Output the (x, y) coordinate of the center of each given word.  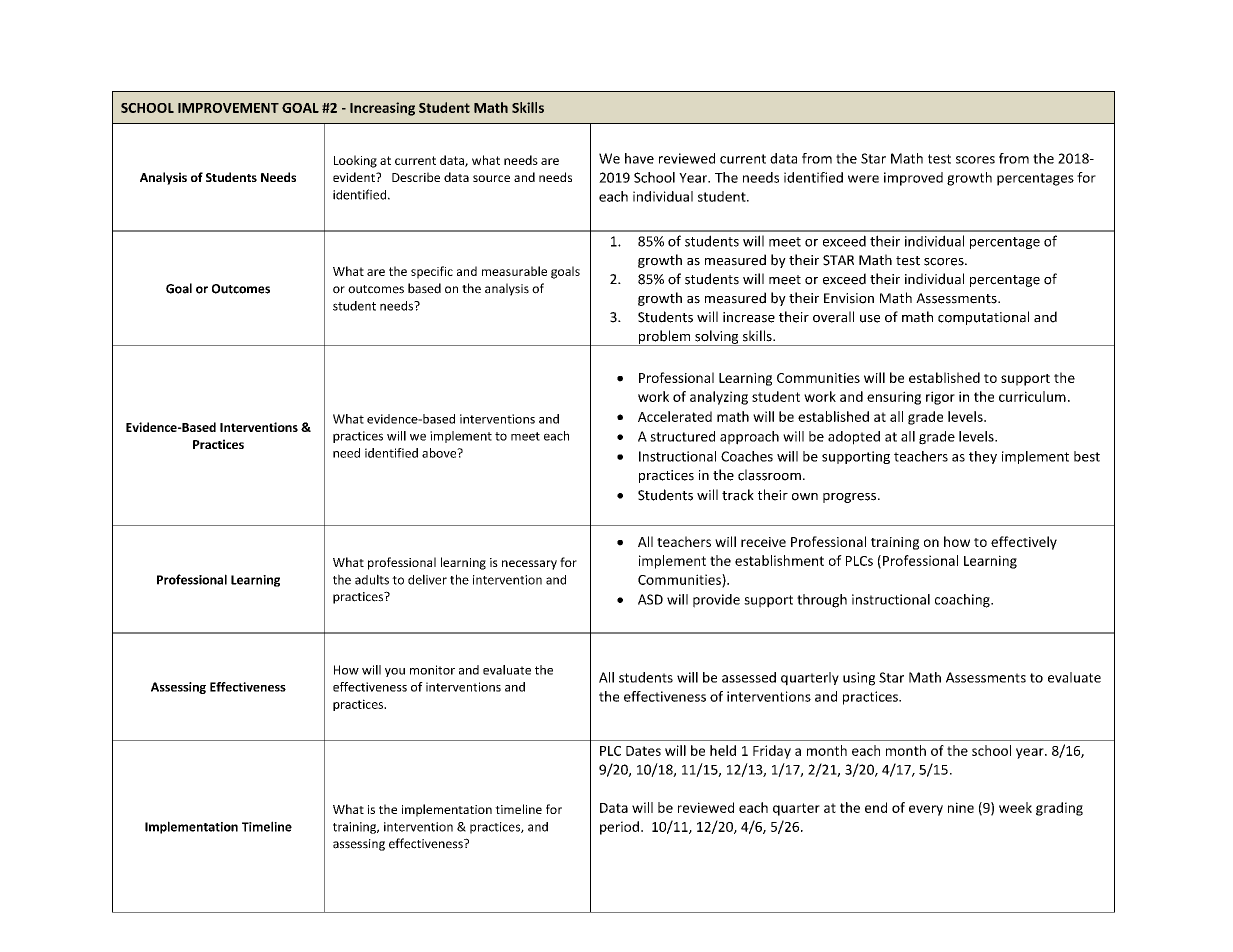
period (619, 828)
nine (961, 807)
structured (682, 436)
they (983, 457)
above (440, 453)
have (639, 158)
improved (913, 179)
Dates (643, 751)
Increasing (382, 109)
